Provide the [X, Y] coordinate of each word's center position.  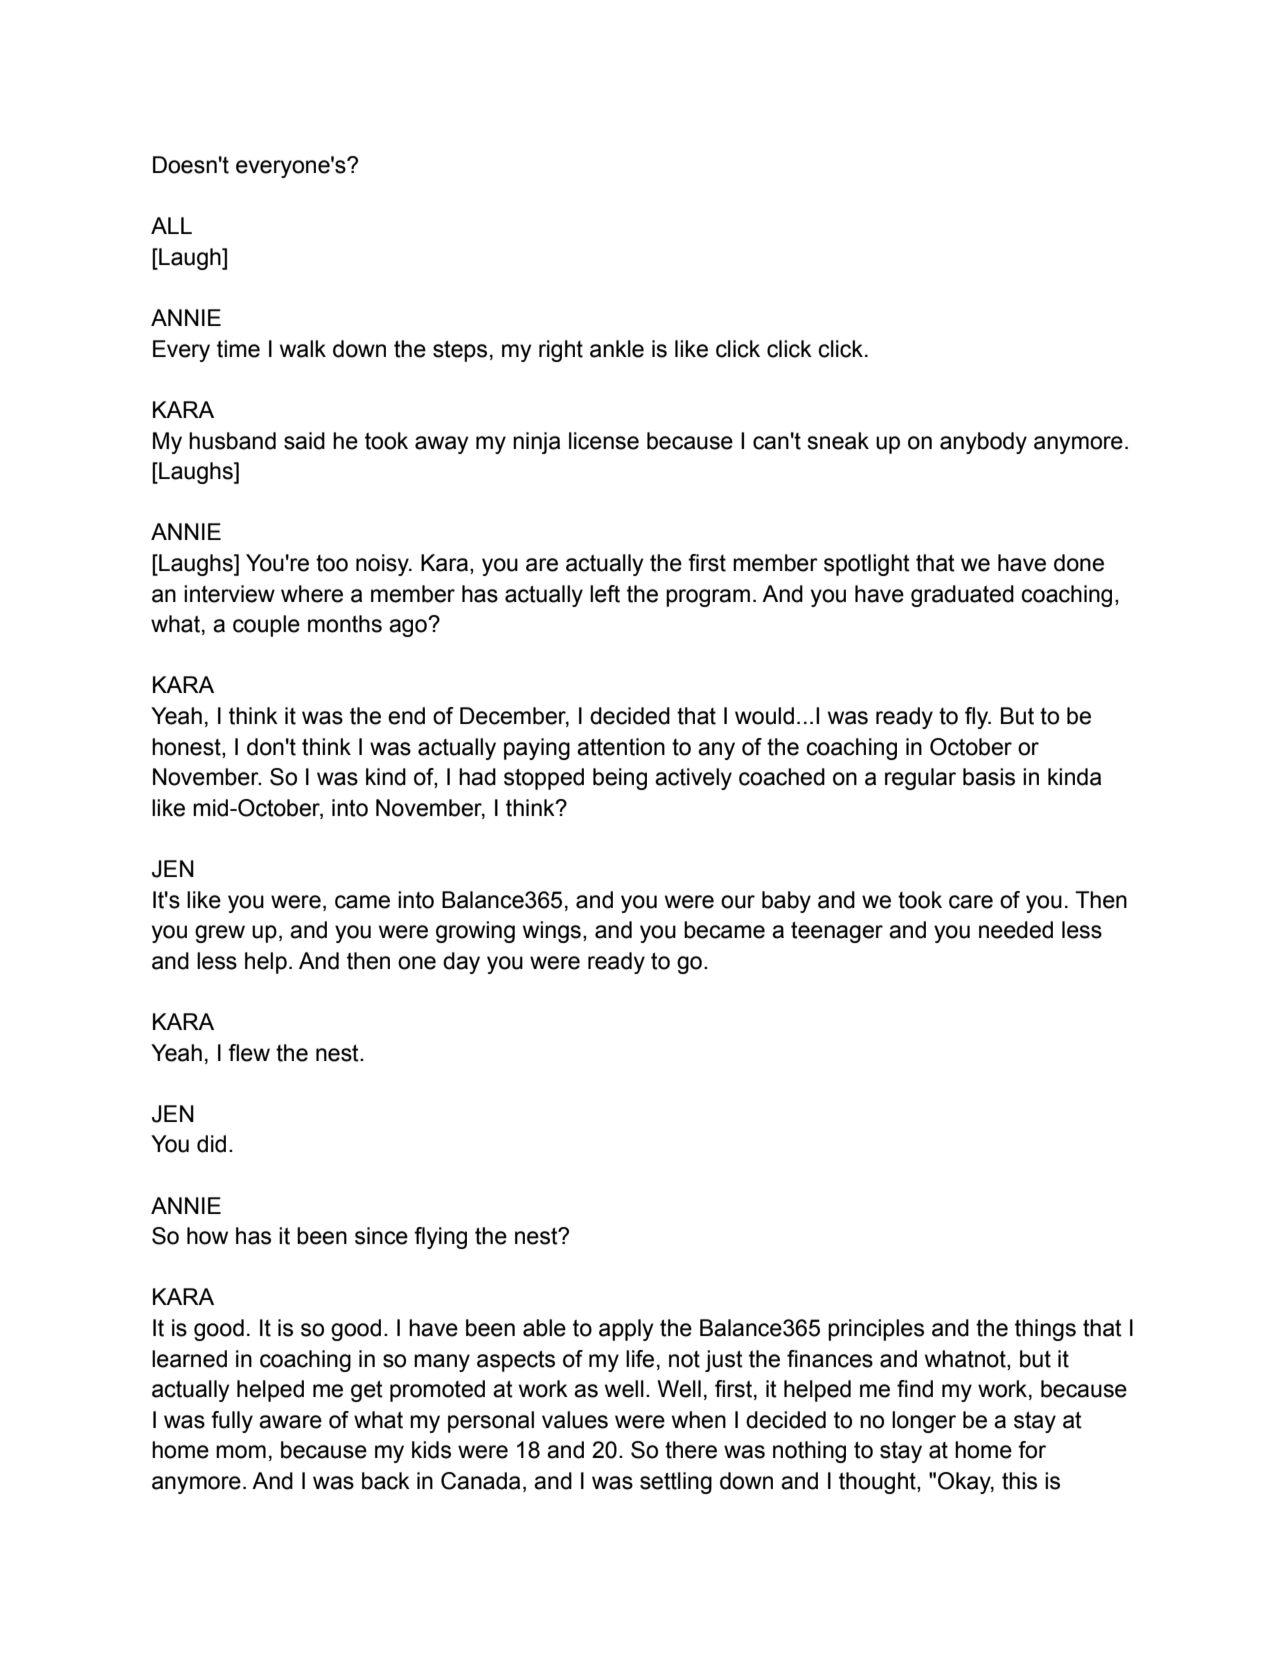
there [691, 1450]
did [211, 1144]
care [971, 902]
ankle [617, 349]
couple [266, 626]
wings [552, 932]
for [1032, 1450]
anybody [983, 443]
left [605, 594]
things [1045, 1330]
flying [440, 1238]
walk [303, 349]
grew [220, 934]
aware [290, 1422]
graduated [962, 596]
